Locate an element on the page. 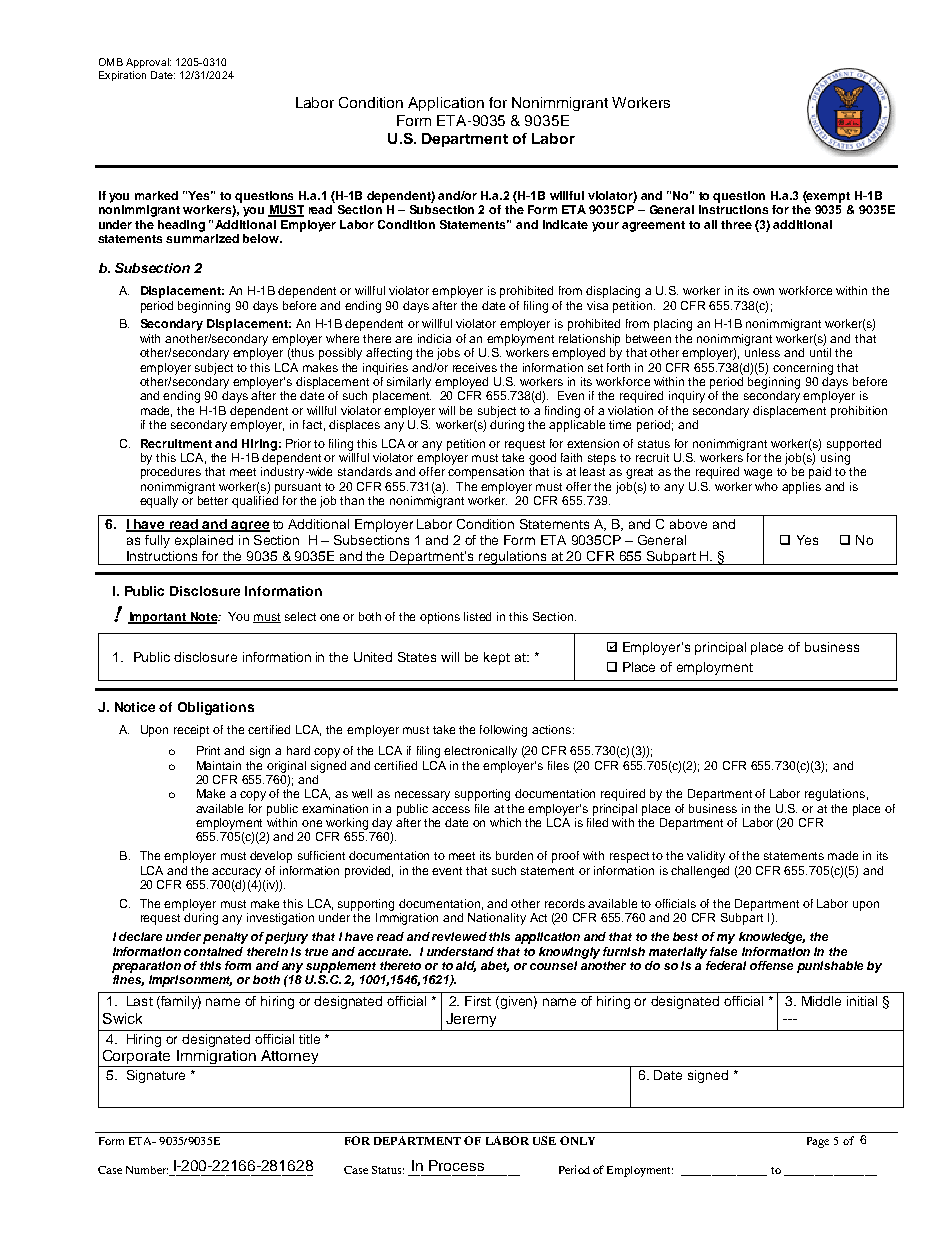  Corporate is located at coordinates (136, 1058).
